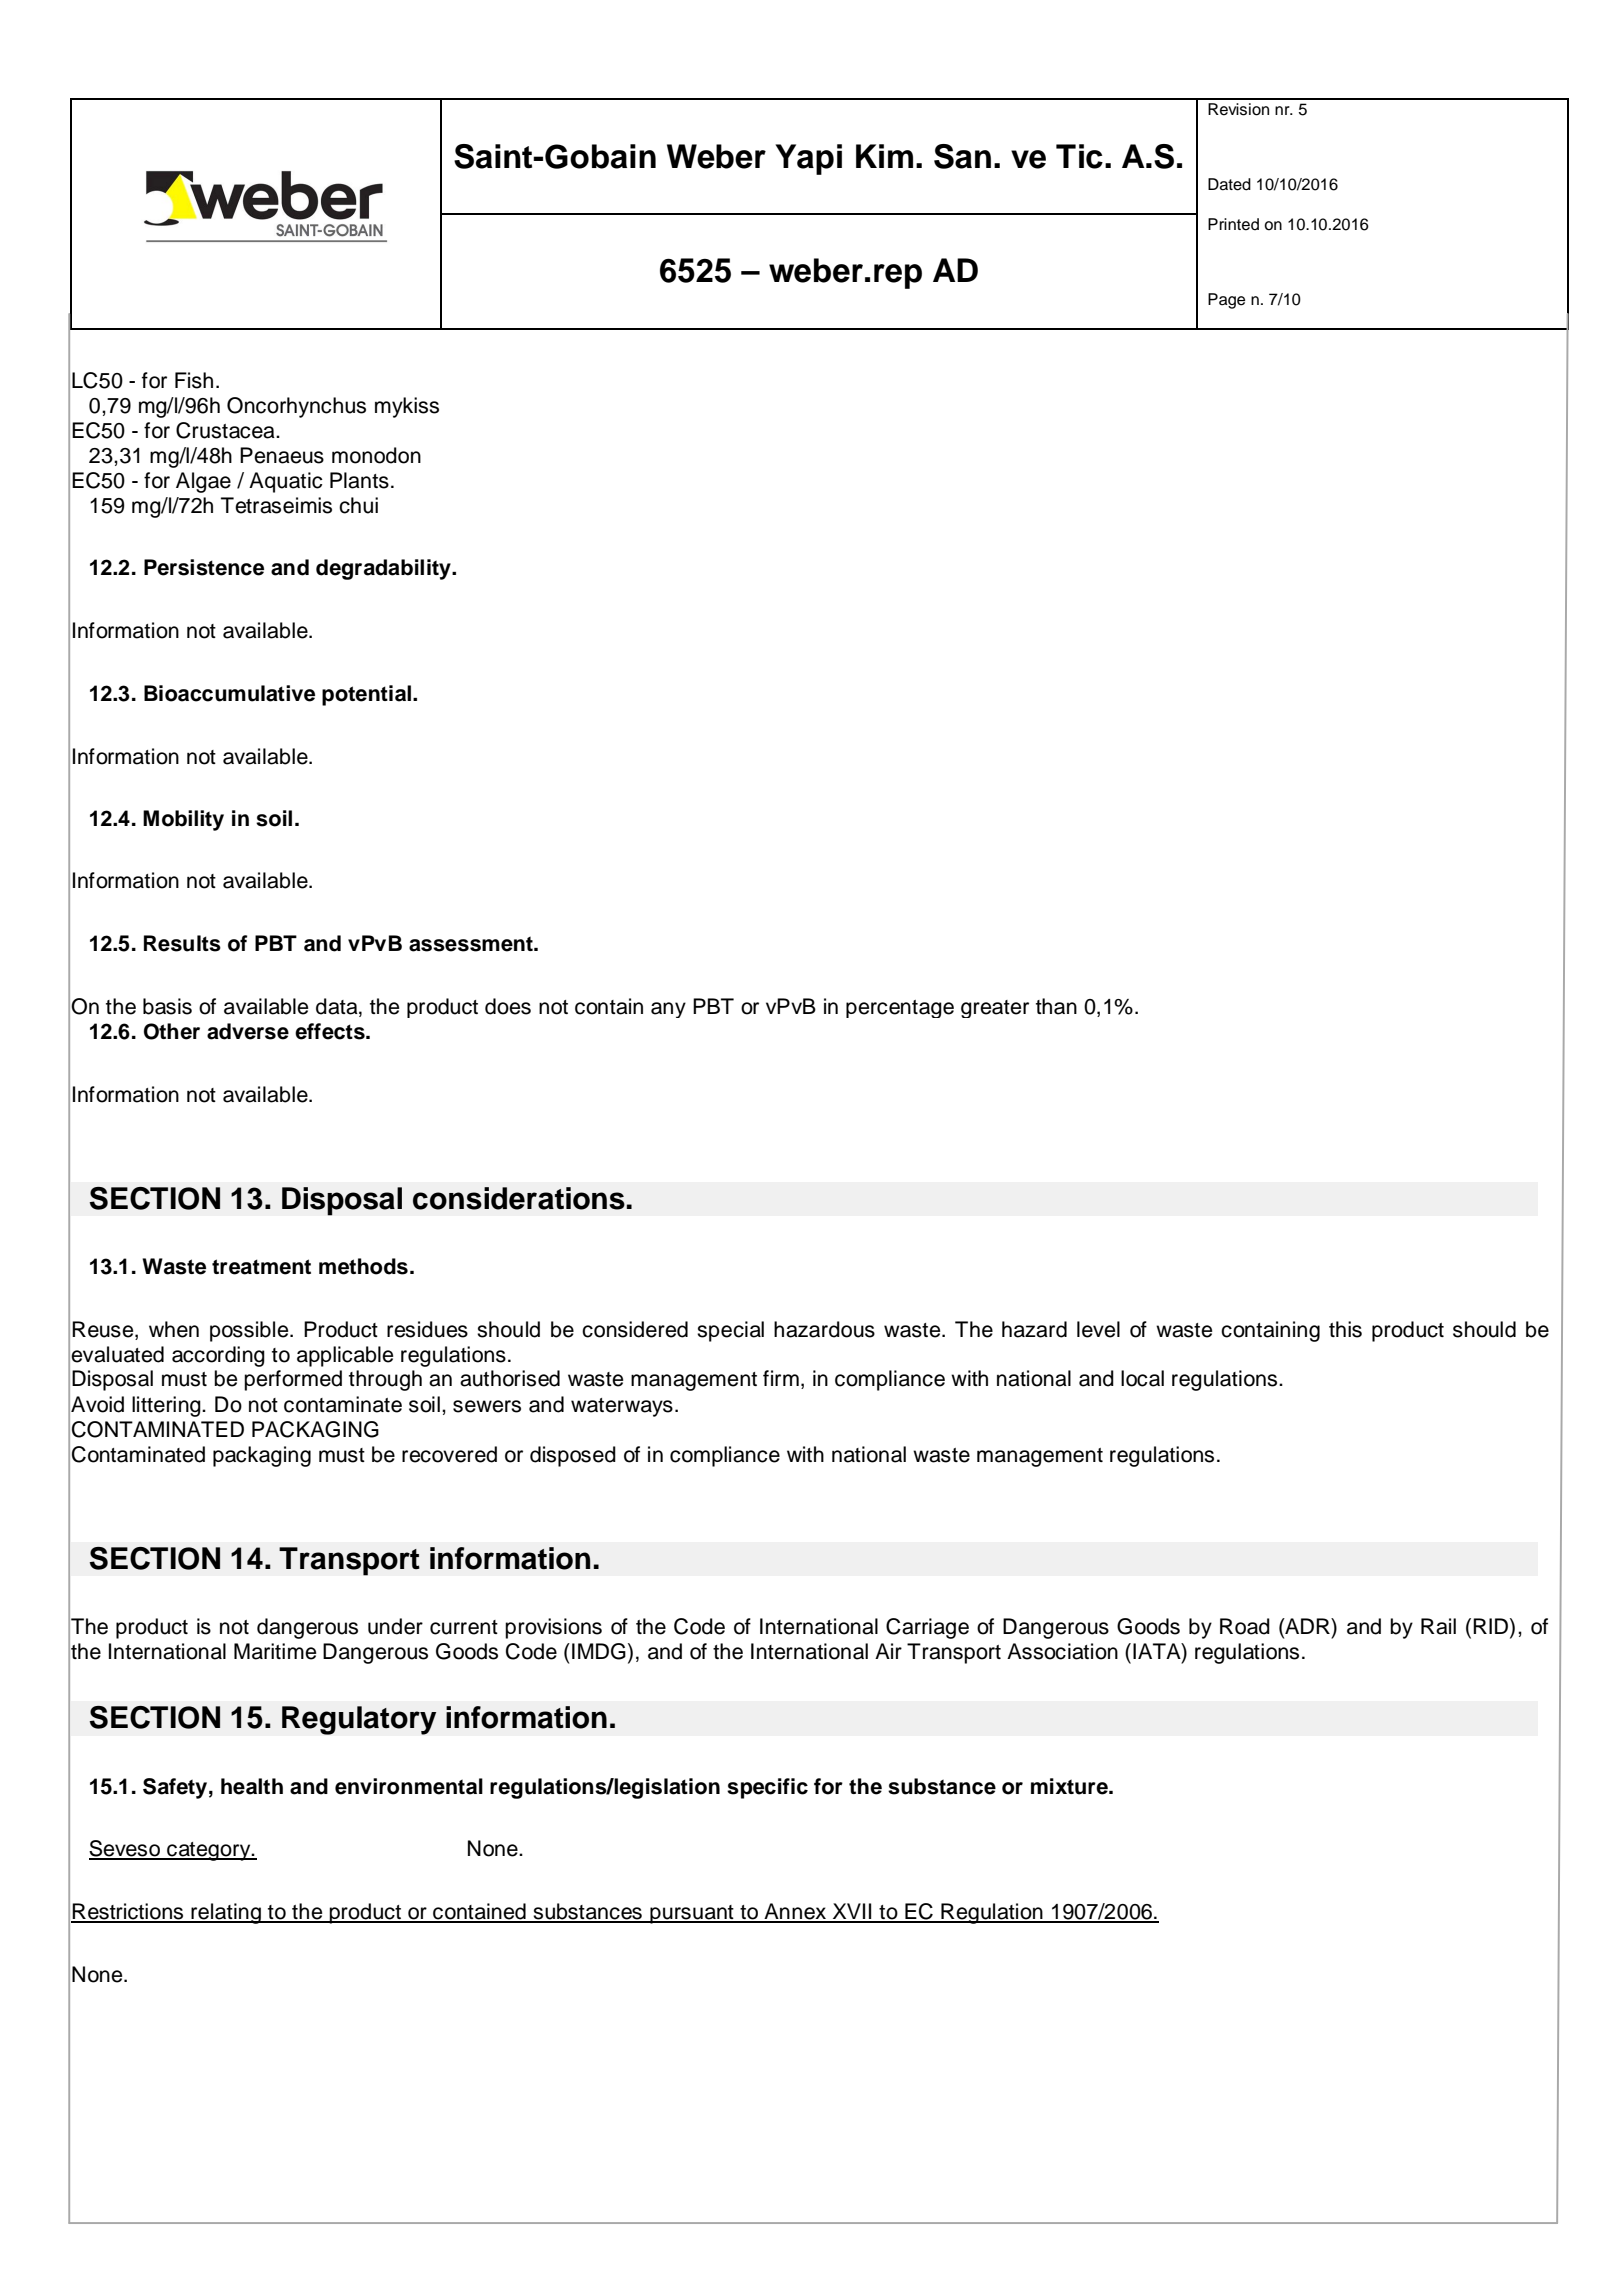 Image resolution: width=1620 pixels, height=2293 pixels. What do you see at coordinates (1345, 1329) in the image?
I see `this` at bounding box center [1345, 1329].
